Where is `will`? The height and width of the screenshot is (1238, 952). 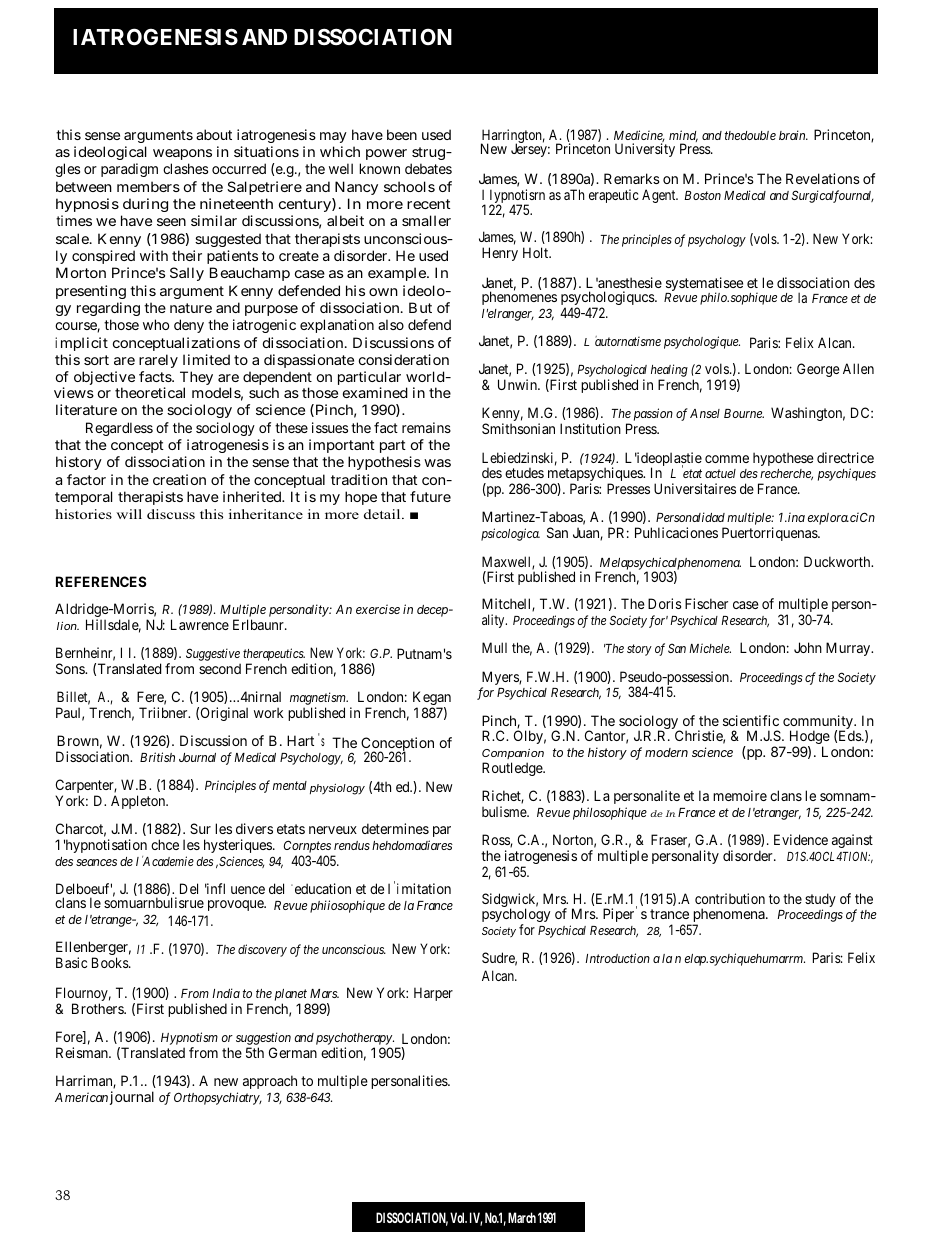 will is located at coordinates (129, 514).
